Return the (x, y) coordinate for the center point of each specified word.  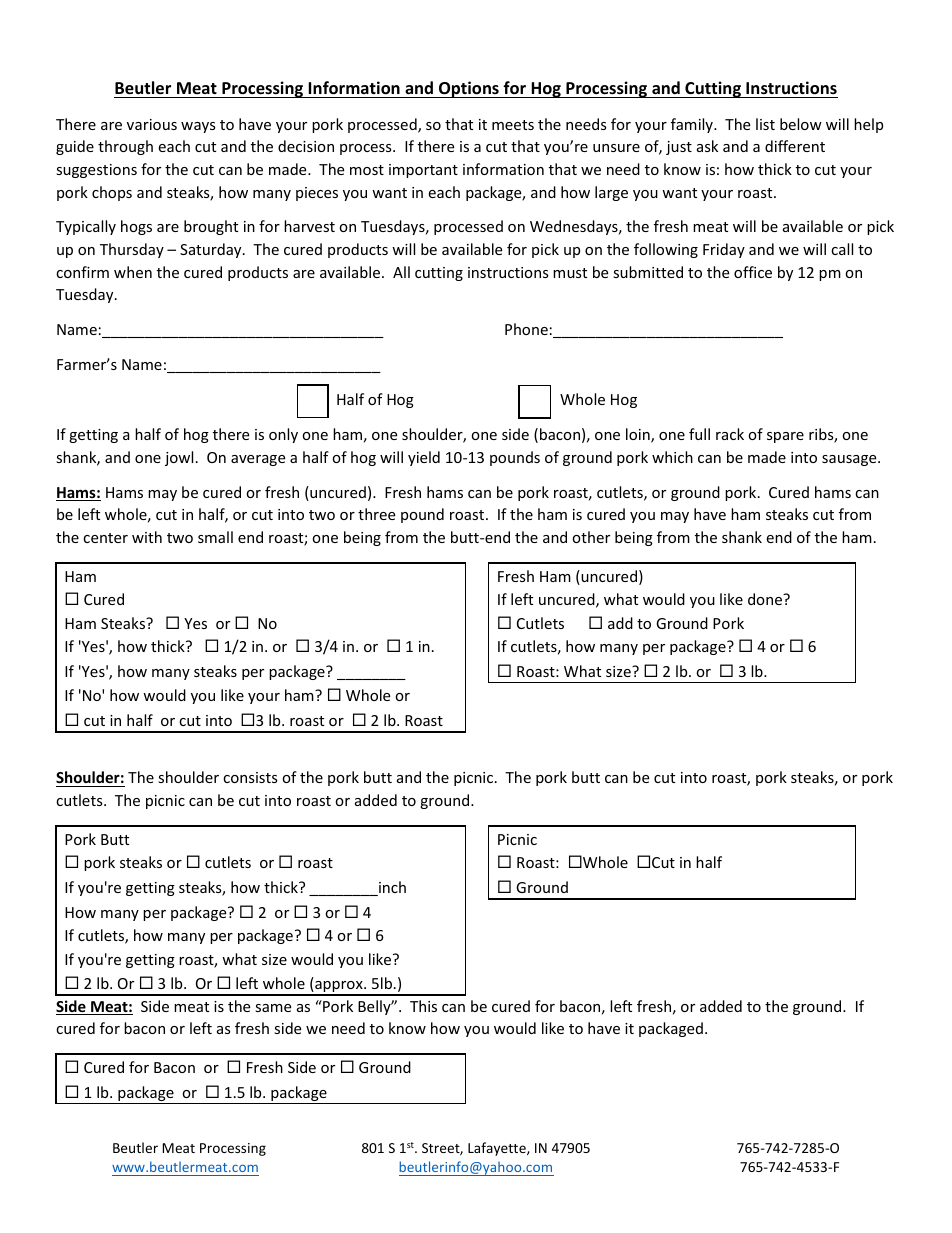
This (423, 1006)
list (765, 124)
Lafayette (498, 1149)
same (273, 1008)
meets (513, 125)
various (152, 124)
